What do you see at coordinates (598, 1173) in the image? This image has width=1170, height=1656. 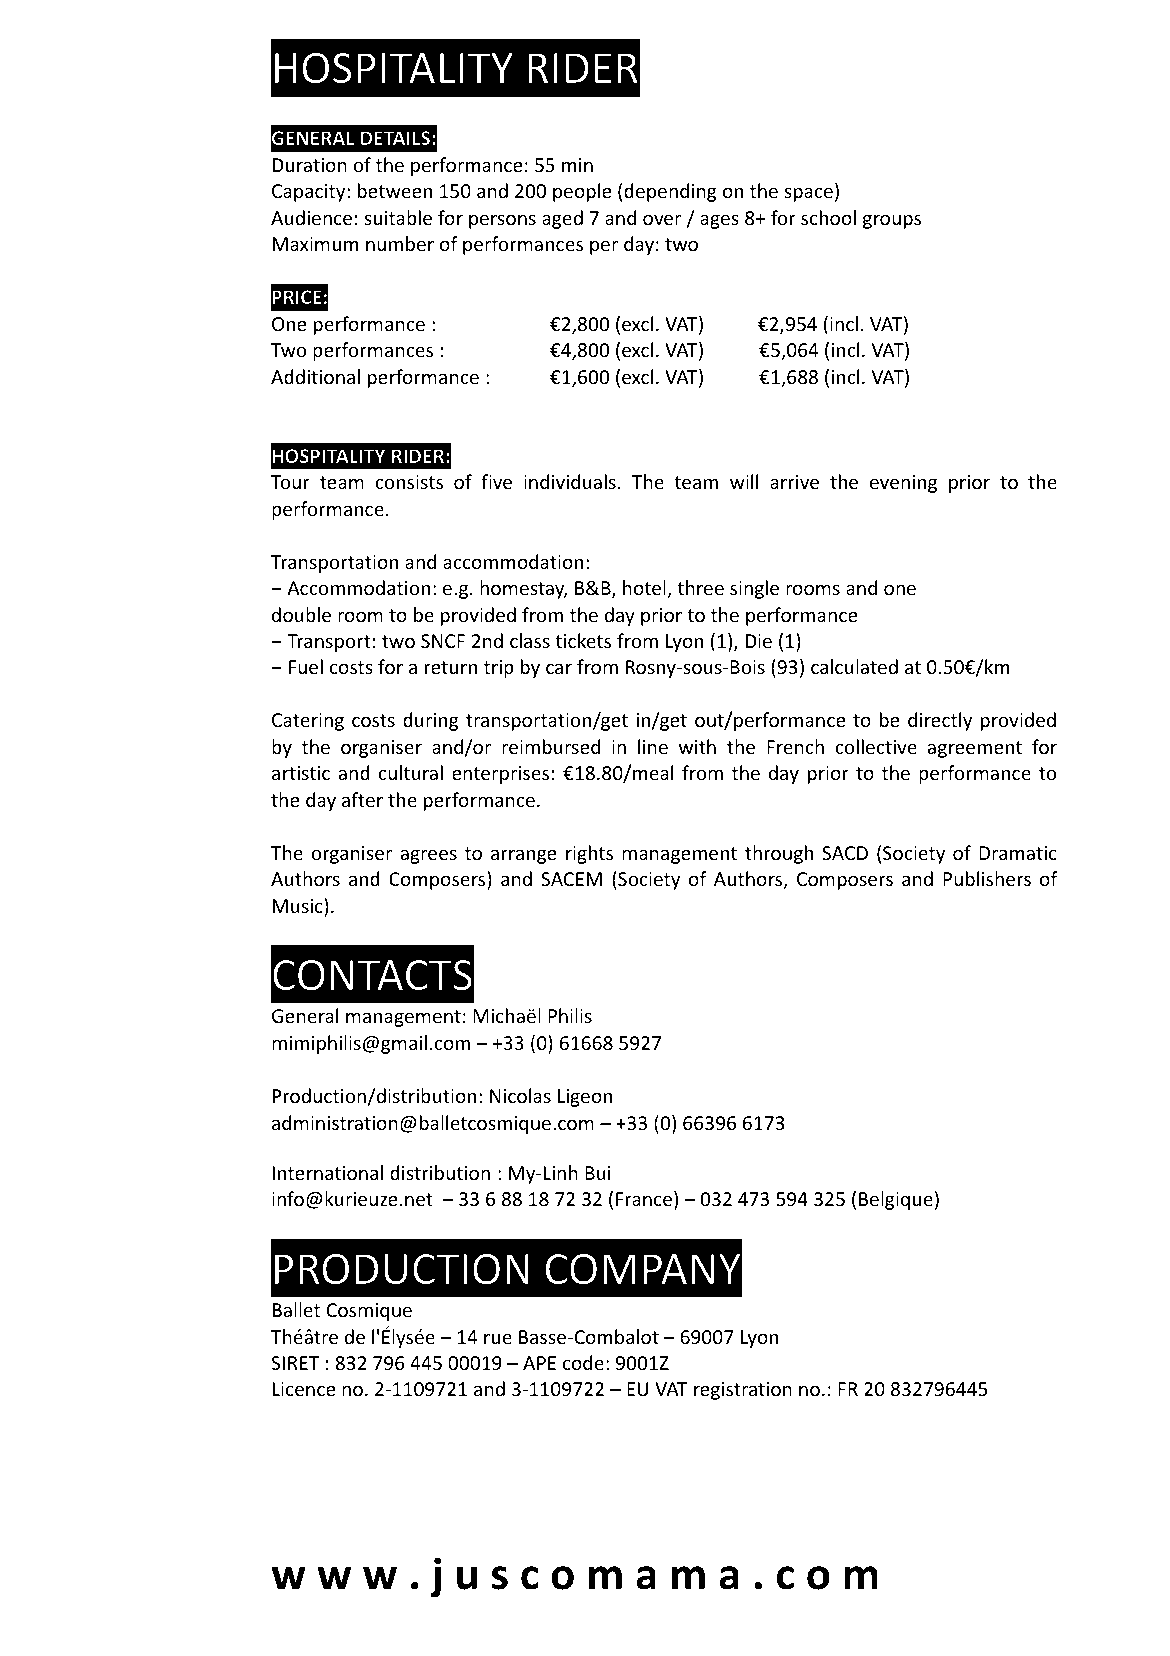 I see `Bui` at bounding box center [598, 1173].
